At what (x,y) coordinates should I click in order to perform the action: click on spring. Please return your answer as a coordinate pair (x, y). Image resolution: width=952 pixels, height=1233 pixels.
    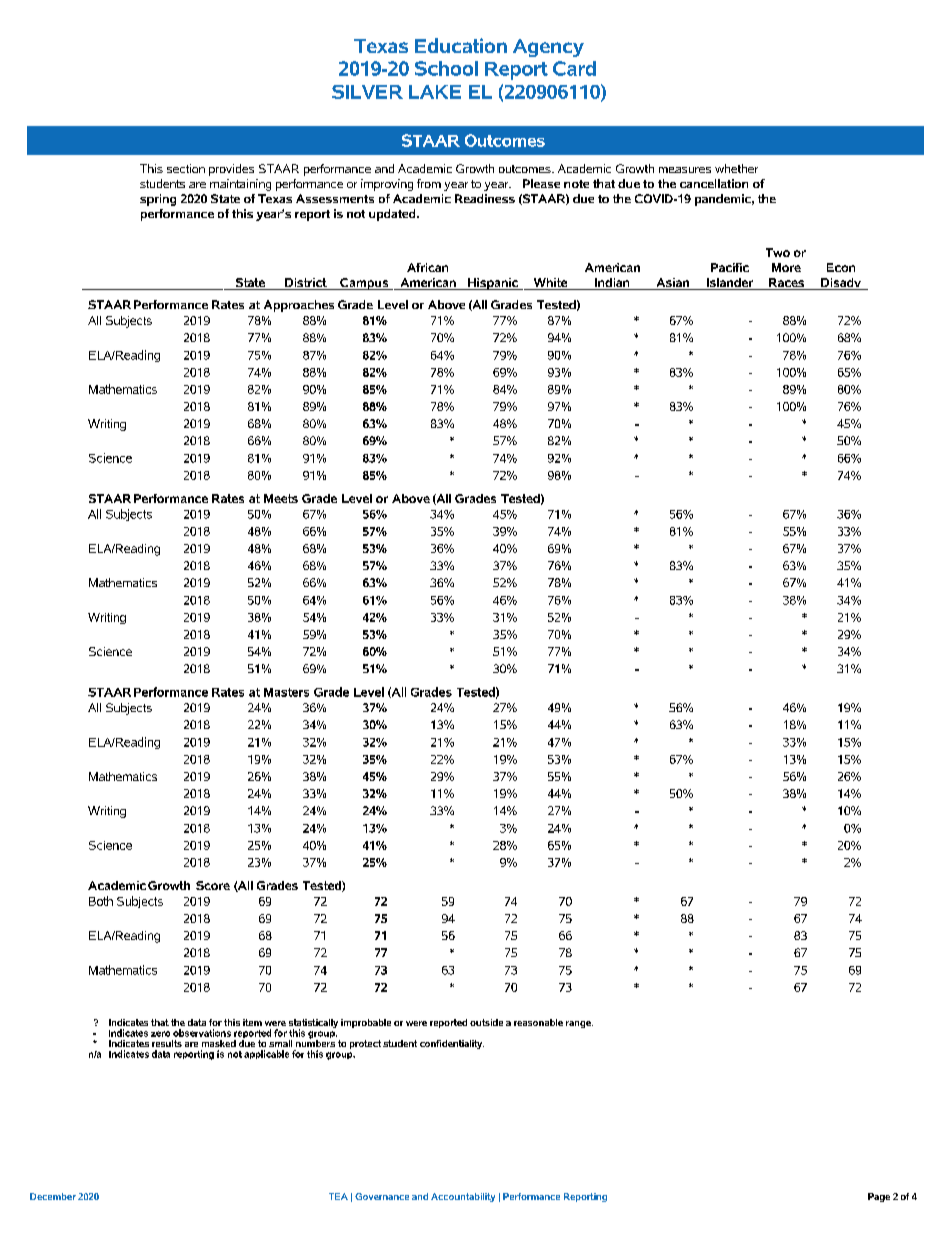
    Looking at the image, I should click on (158, 200).
